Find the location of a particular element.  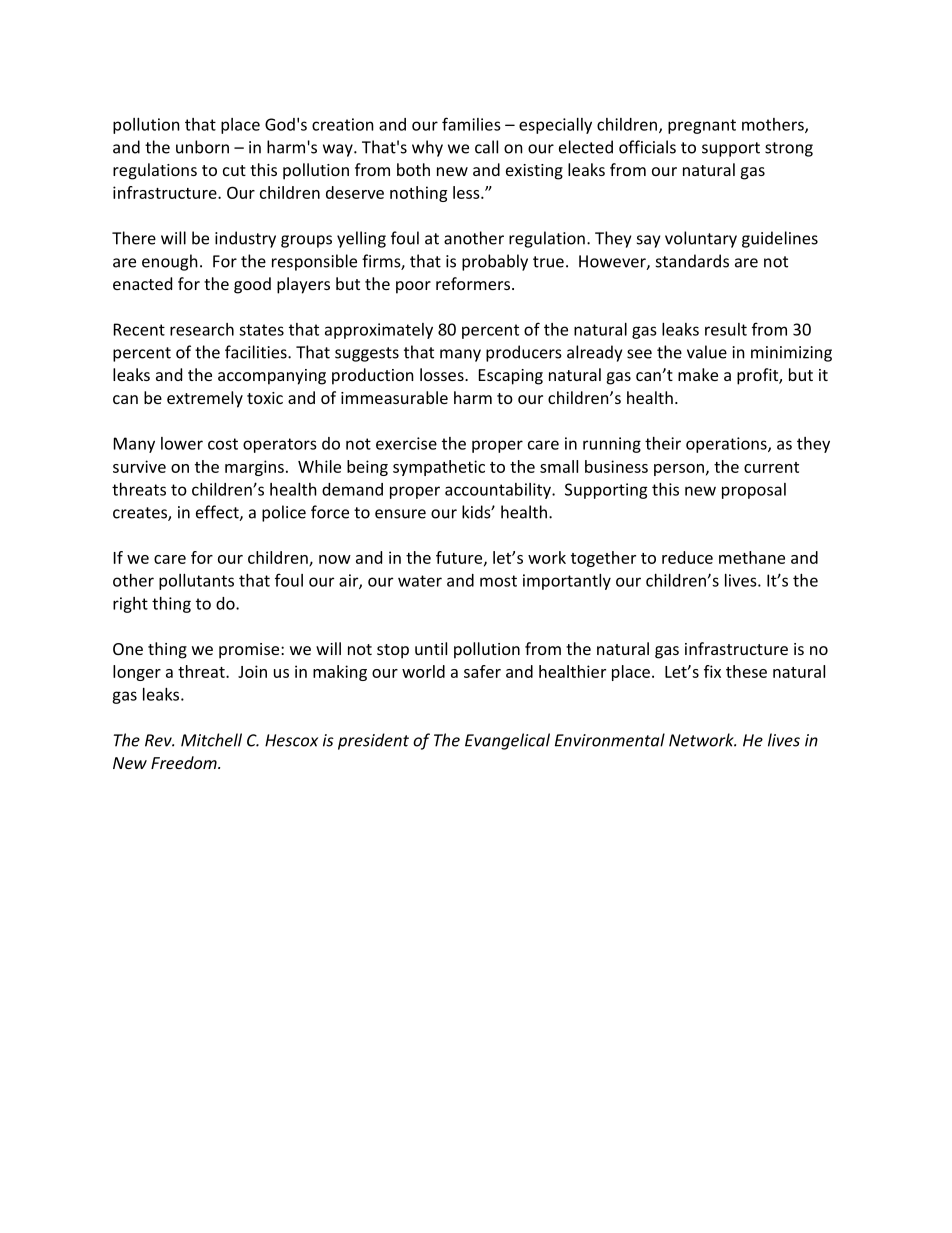

Mitchell is located at coordinates (211, 740).
